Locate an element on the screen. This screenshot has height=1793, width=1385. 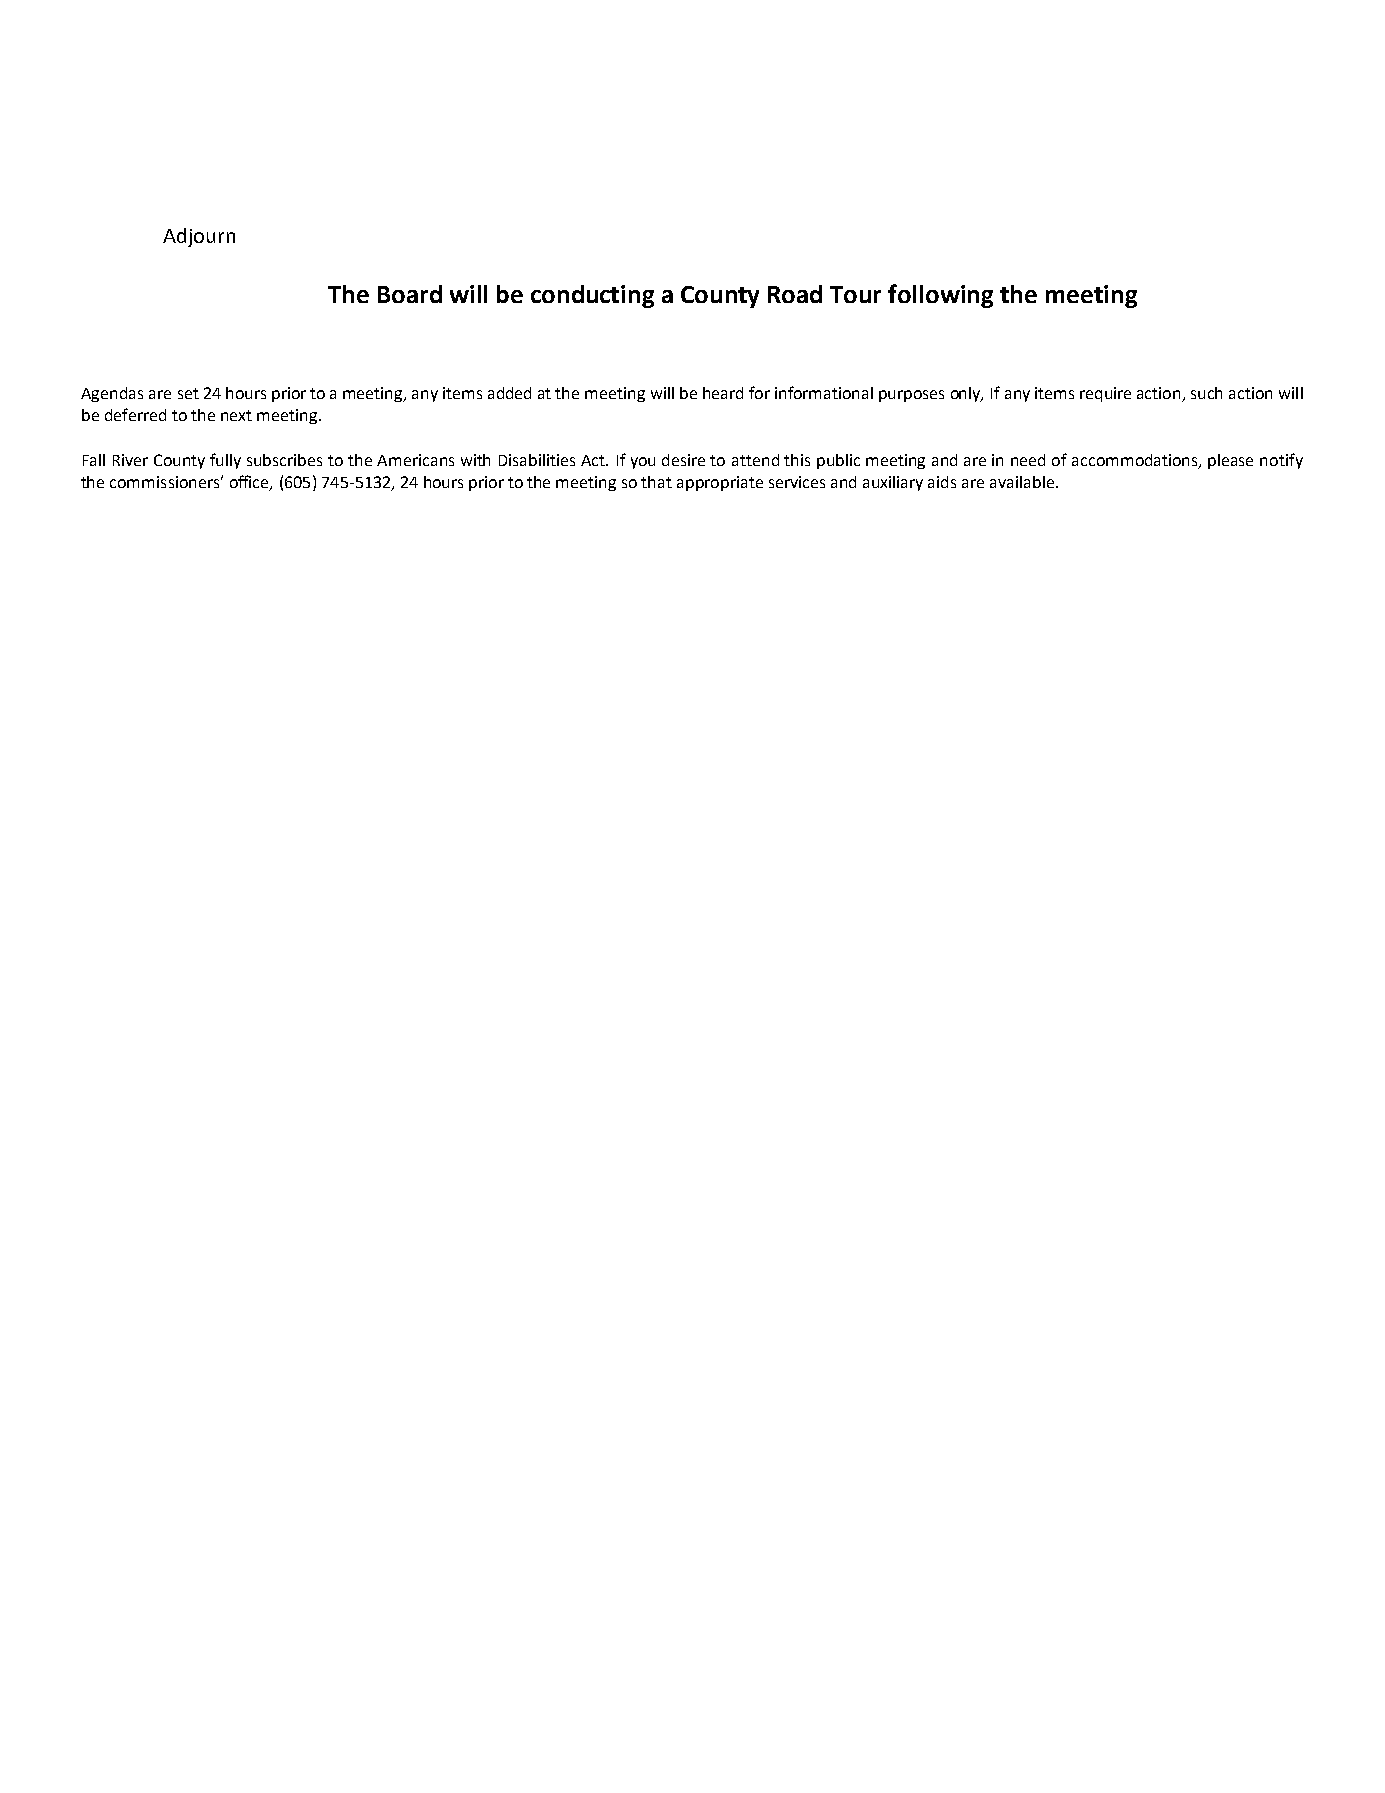
that is located at coordinates (656, 482).
